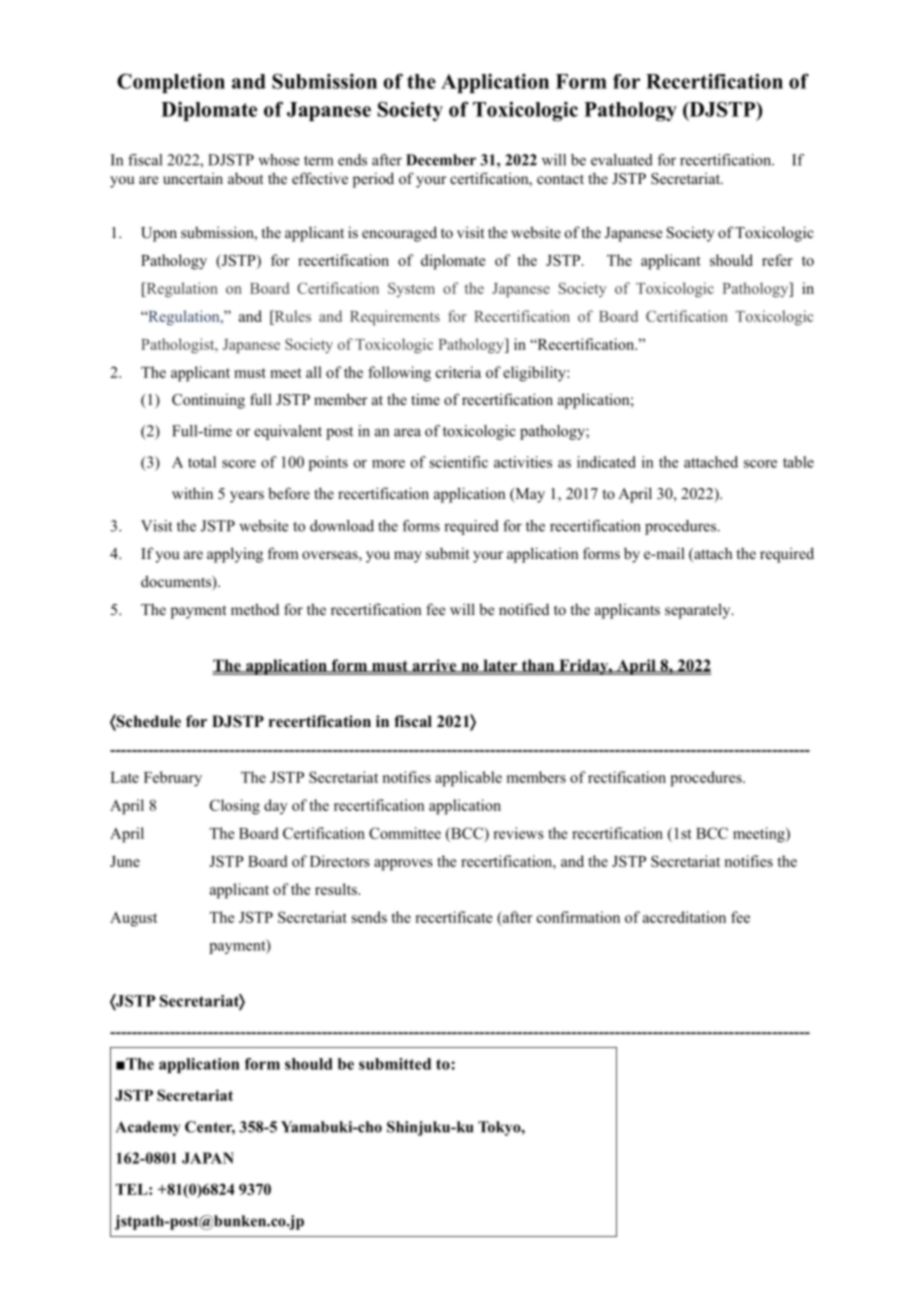 This screenshot has height=1308, width=924. I want to click on February, so click(173, 779).
